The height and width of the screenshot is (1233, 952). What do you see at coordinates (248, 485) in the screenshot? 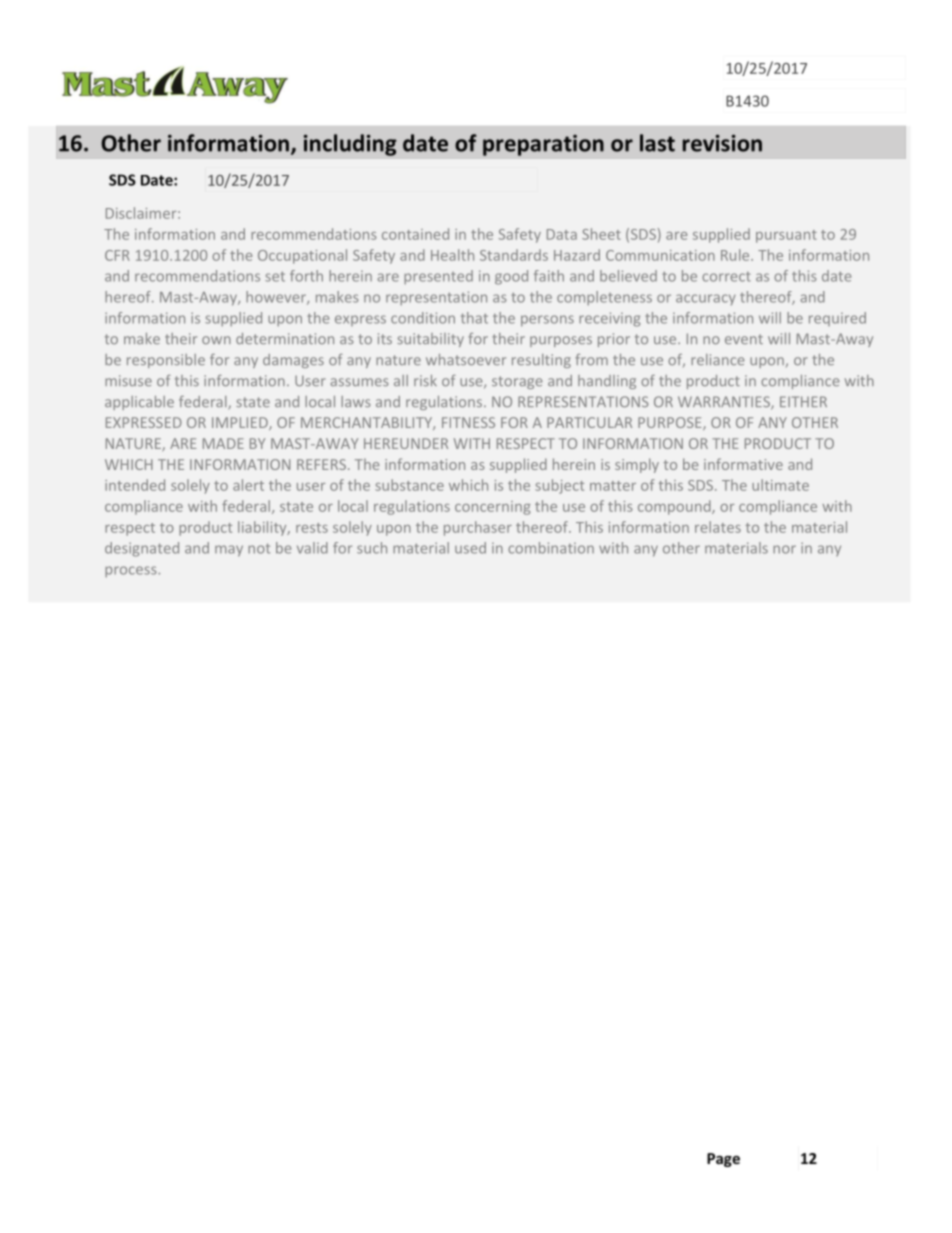
I see `alert` at bounding box center [248, 485].
